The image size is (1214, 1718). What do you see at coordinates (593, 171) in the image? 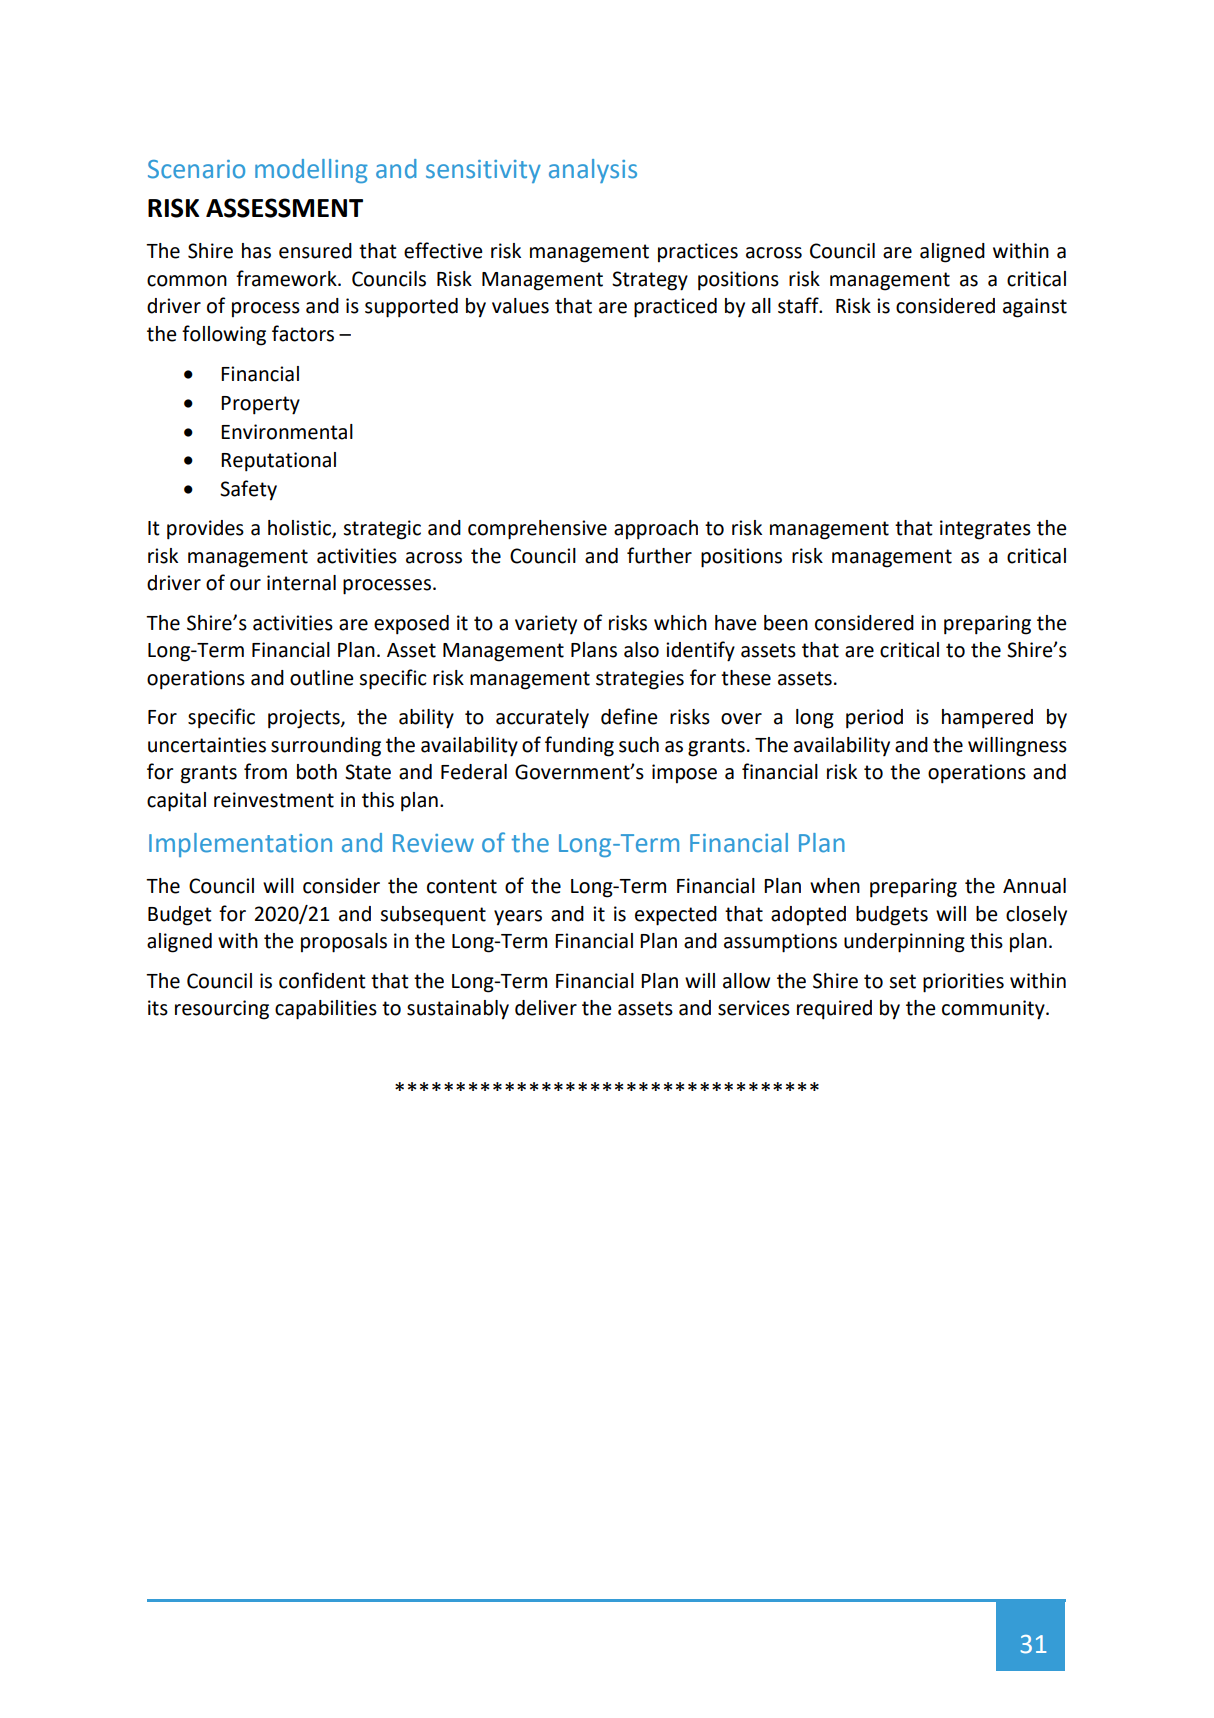
I see `analysis` at bounding box center [593, 171].
